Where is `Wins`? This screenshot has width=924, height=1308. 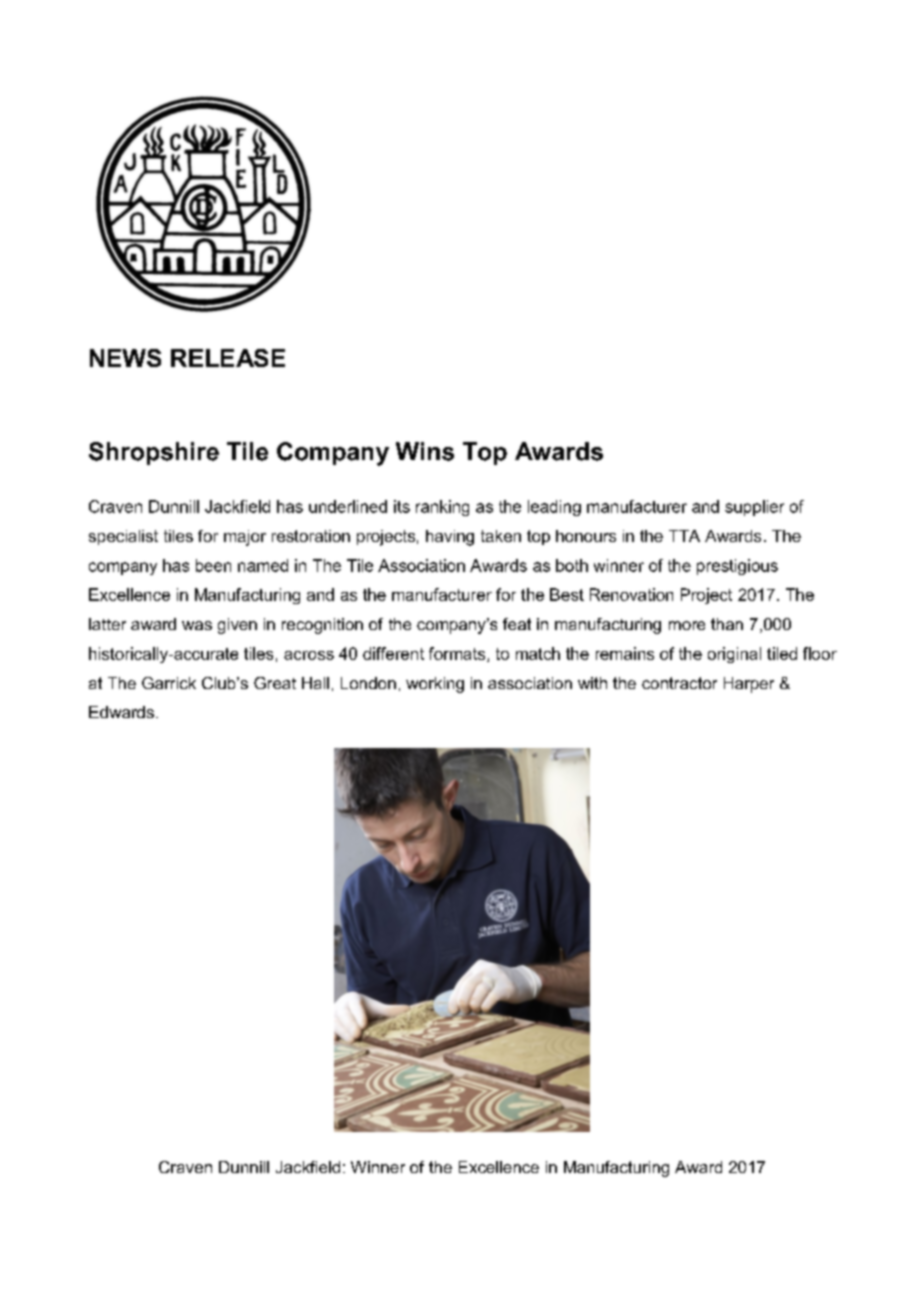 Wins is located at coordinates (425, 451).
